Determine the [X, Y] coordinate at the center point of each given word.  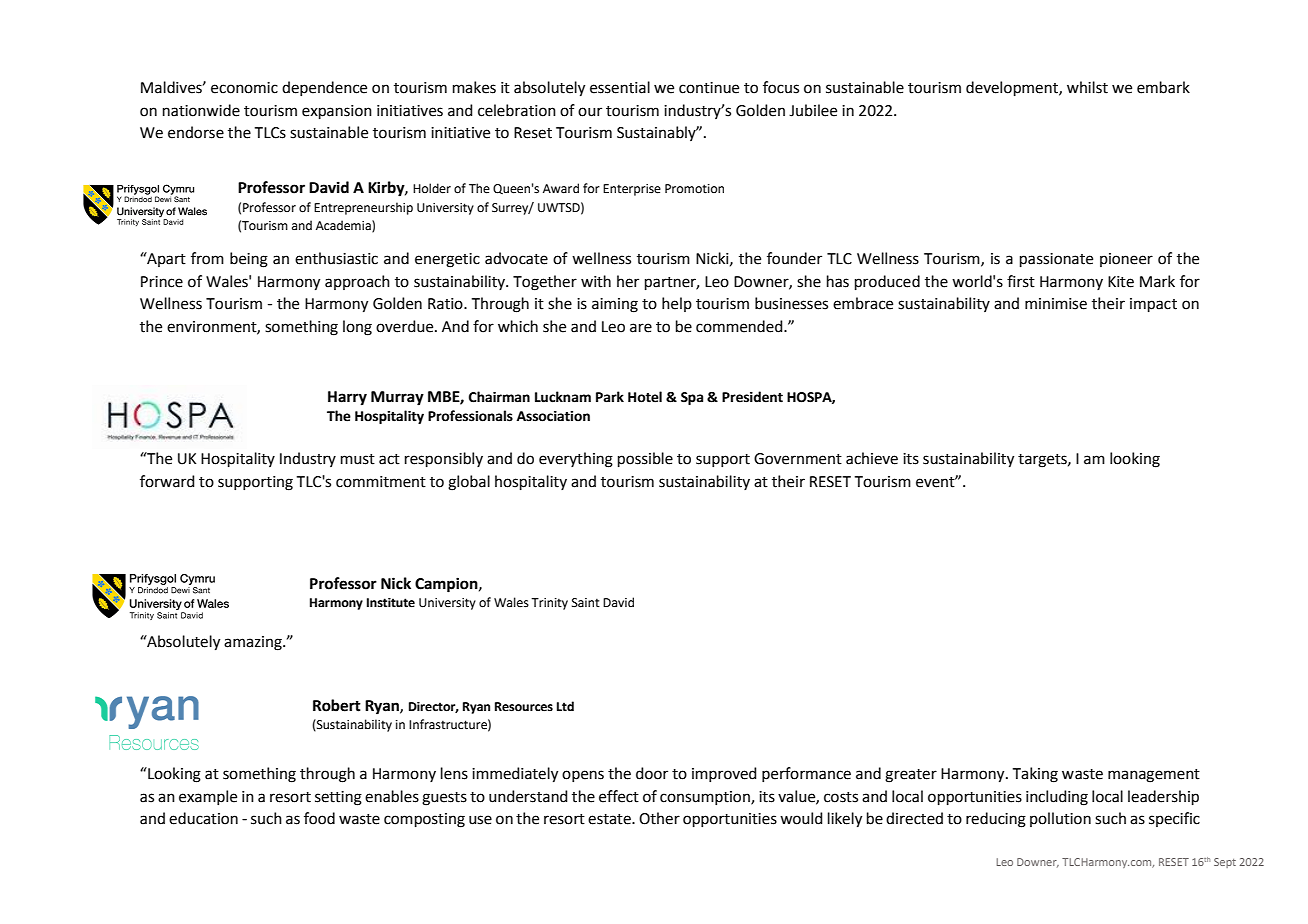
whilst [1087, 87]
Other [659, 818]
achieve [872, 458]
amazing [254, 643]
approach [357, 282]
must [358, 459]
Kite [1121, 282]
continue [709, 88]
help [677, 304]
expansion [337, 112]
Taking [1035, 775]
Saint [586, 603]
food [319, 818]
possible [645, 459]
